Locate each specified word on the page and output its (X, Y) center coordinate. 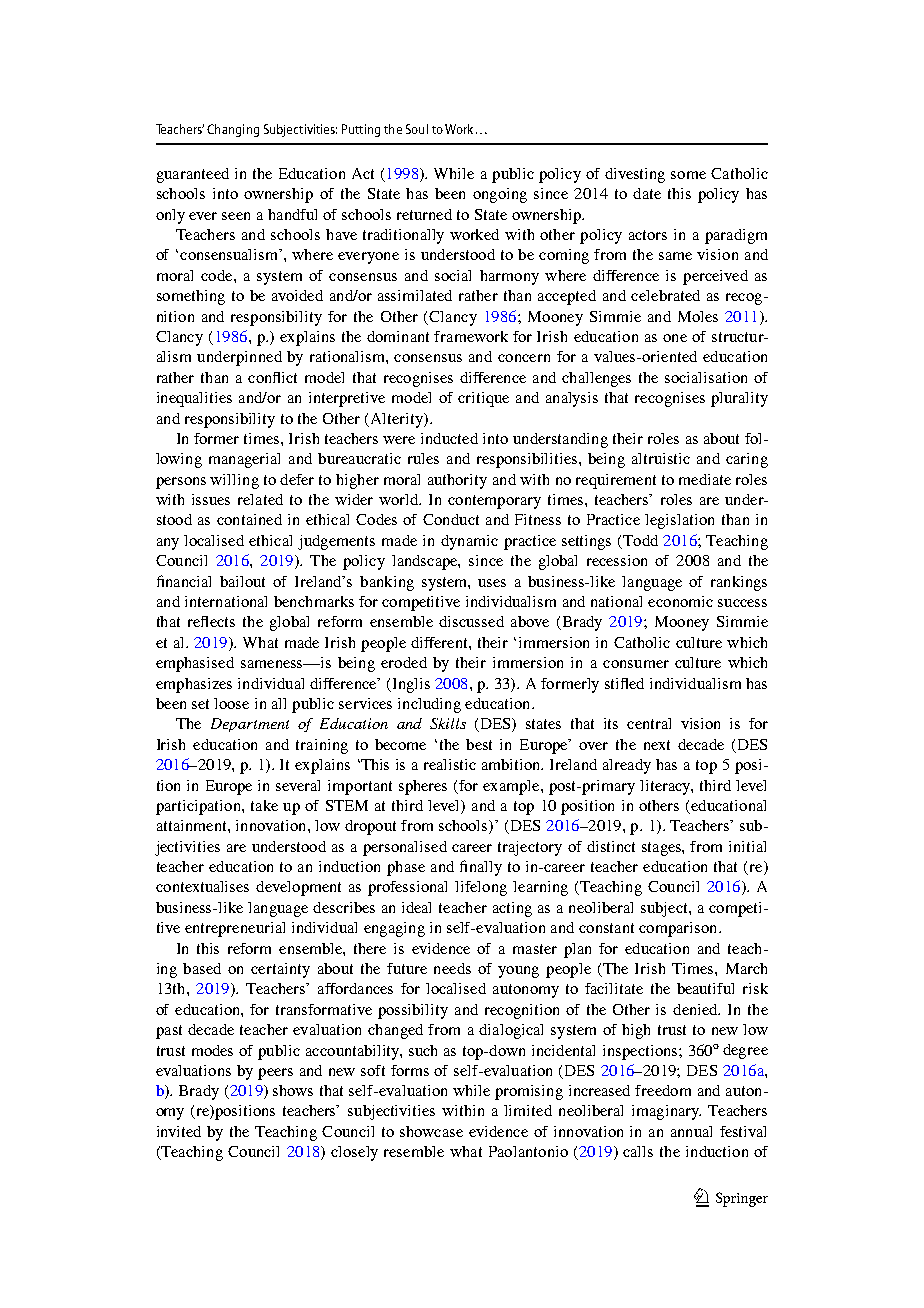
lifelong (481, 888)
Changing (233, 130)
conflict (272, 377)
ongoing (500, 195)
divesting (635, 175)
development (298, 888)
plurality (739, 399)
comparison (679, 929)
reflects (211, 621)
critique (483, 399)
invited (179, 1131)
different (440, 642)
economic (680, 601)
